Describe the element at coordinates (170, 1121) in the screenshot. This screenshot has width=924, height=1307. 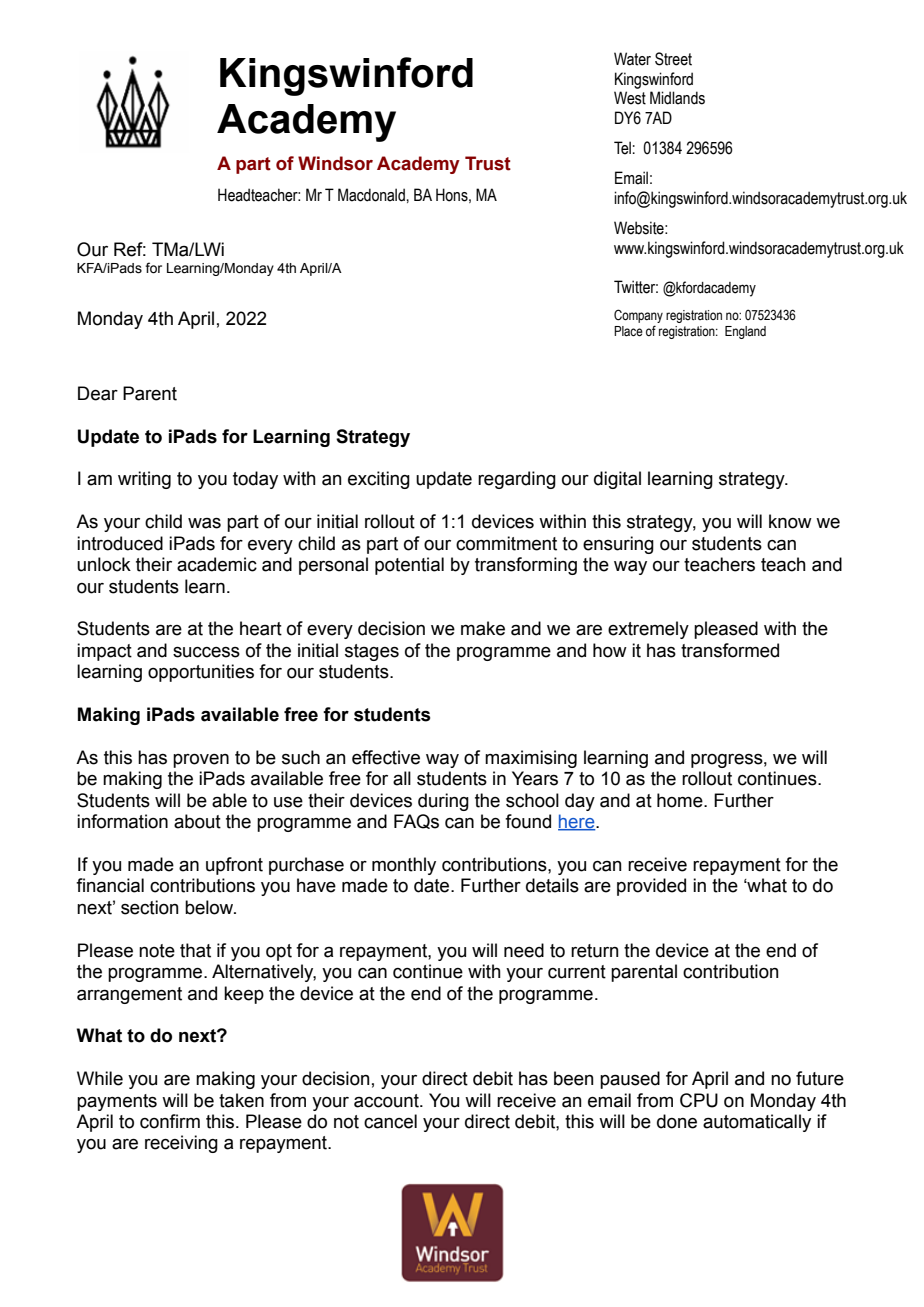
I see `confirm` at that location.
